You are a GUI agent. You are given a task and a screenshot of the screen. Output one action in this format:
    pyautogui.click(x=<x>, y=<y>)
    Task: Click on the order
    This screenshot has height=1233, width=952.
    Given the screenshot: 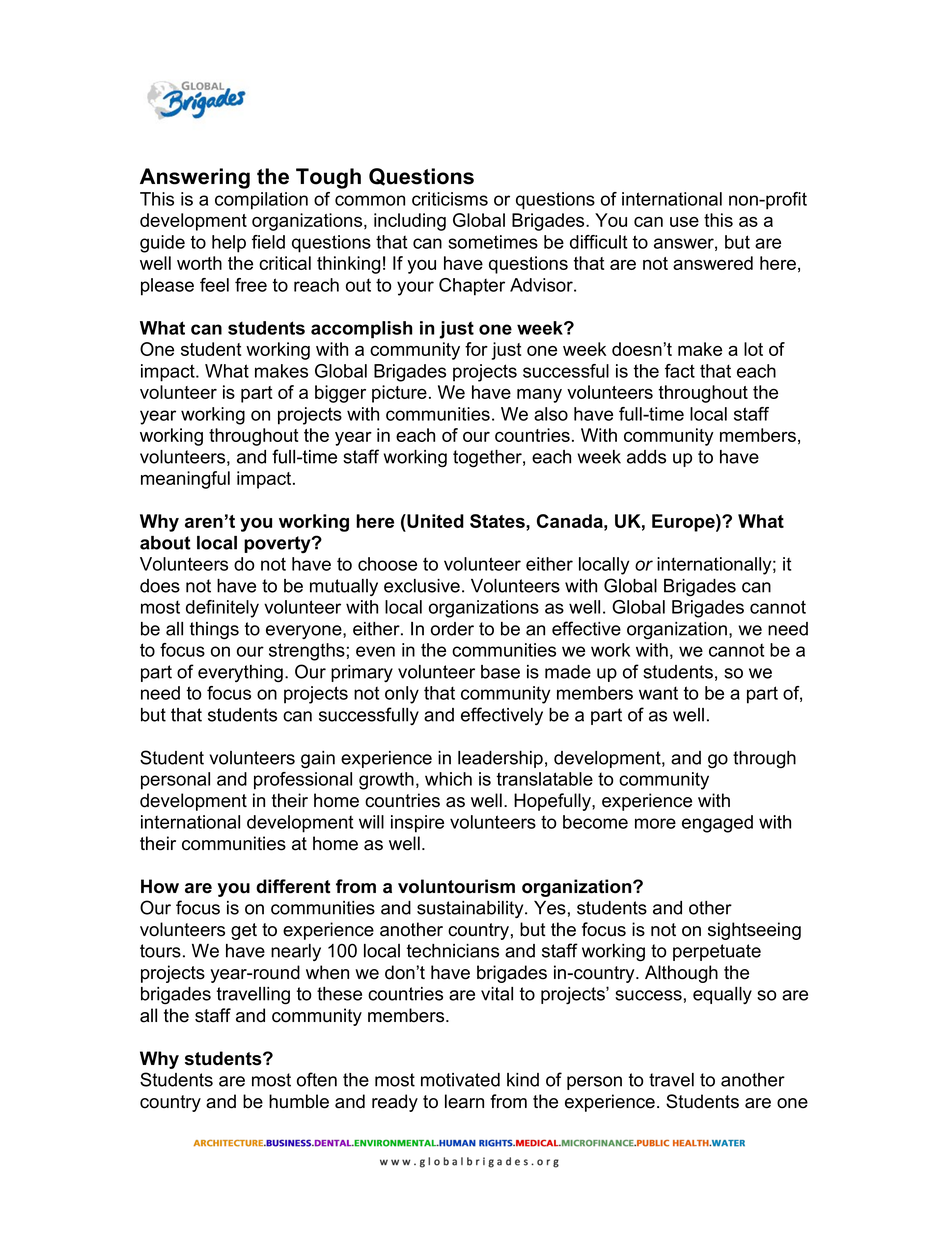 What is the action you would take?
    pyautogui.click(x=452, y=629)
